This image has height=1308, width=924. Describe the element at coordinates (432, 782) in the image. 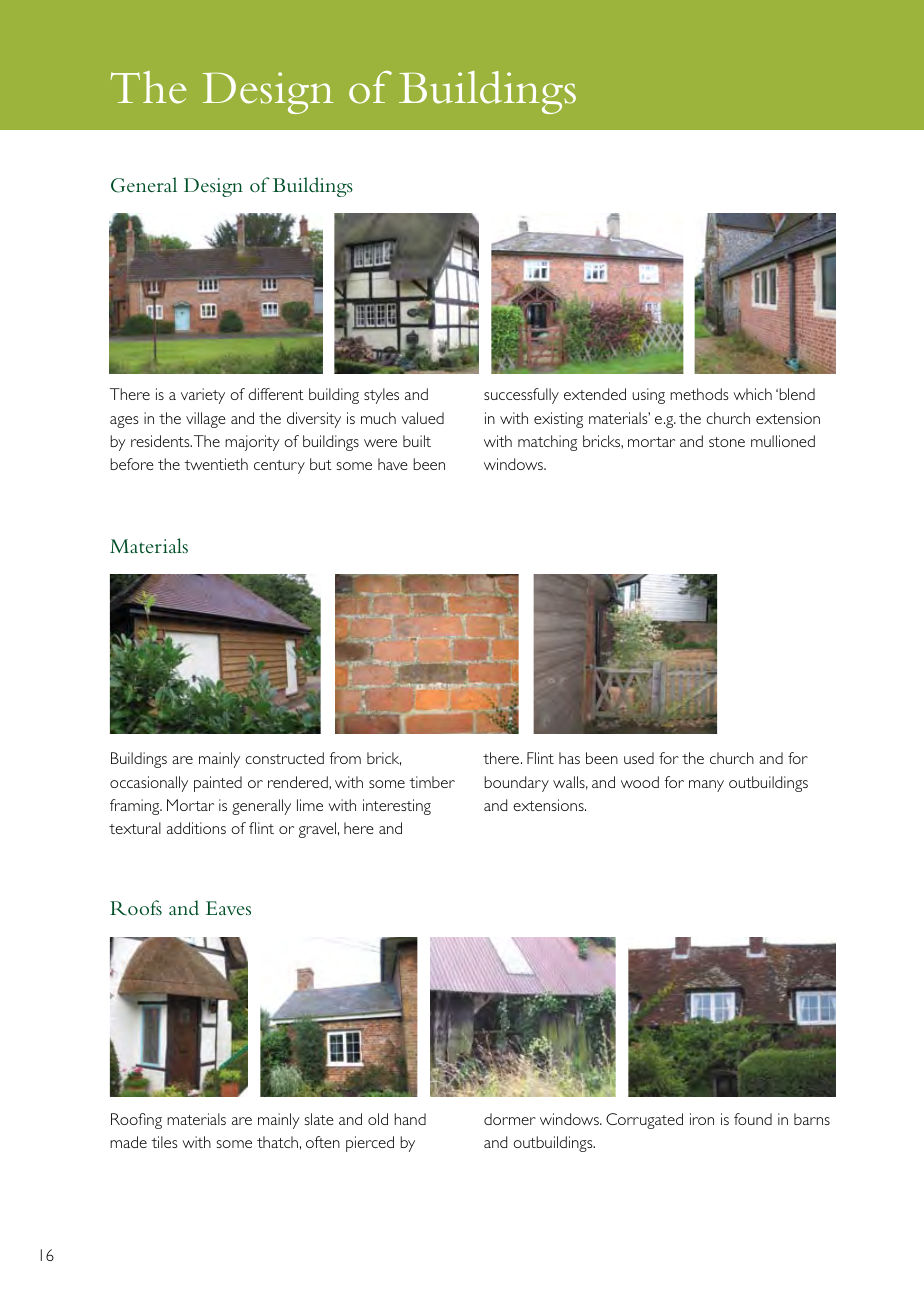

I see `timber` at that location.
